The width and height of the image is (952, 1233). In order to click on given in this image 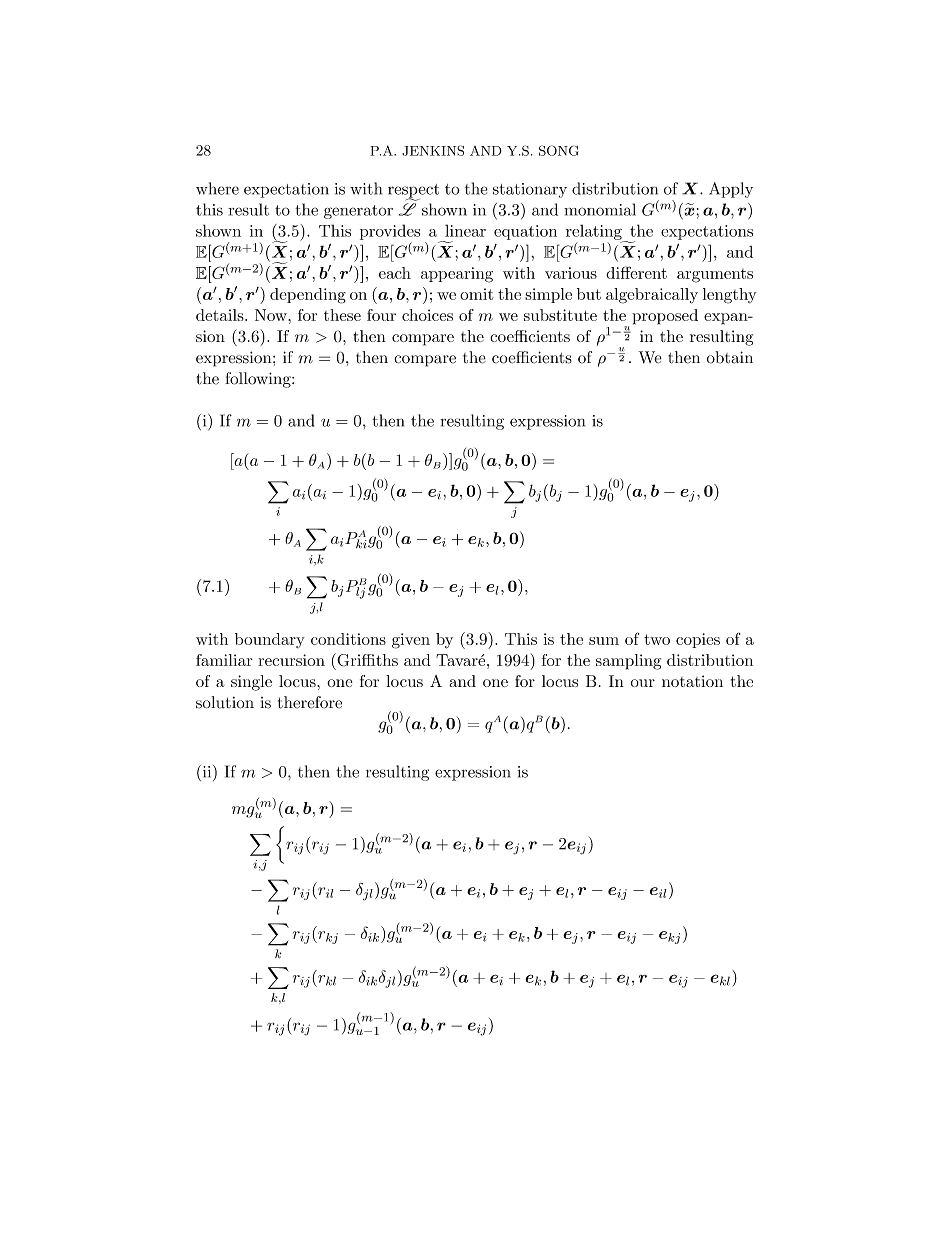, I will do `click(411, 641)`.
